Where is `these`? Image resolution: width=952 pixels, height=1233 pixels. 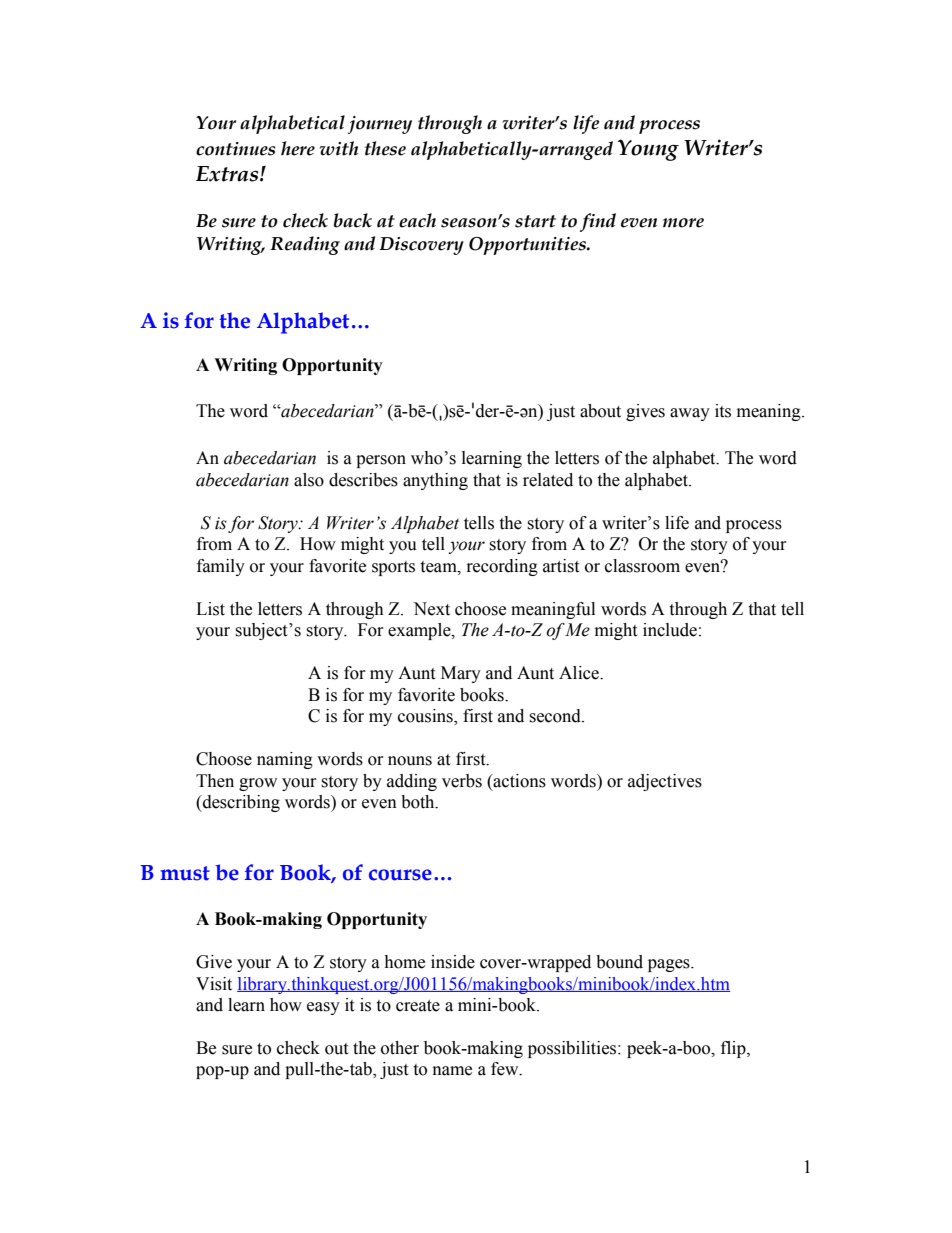
these is located at coordinates (385, 148).
